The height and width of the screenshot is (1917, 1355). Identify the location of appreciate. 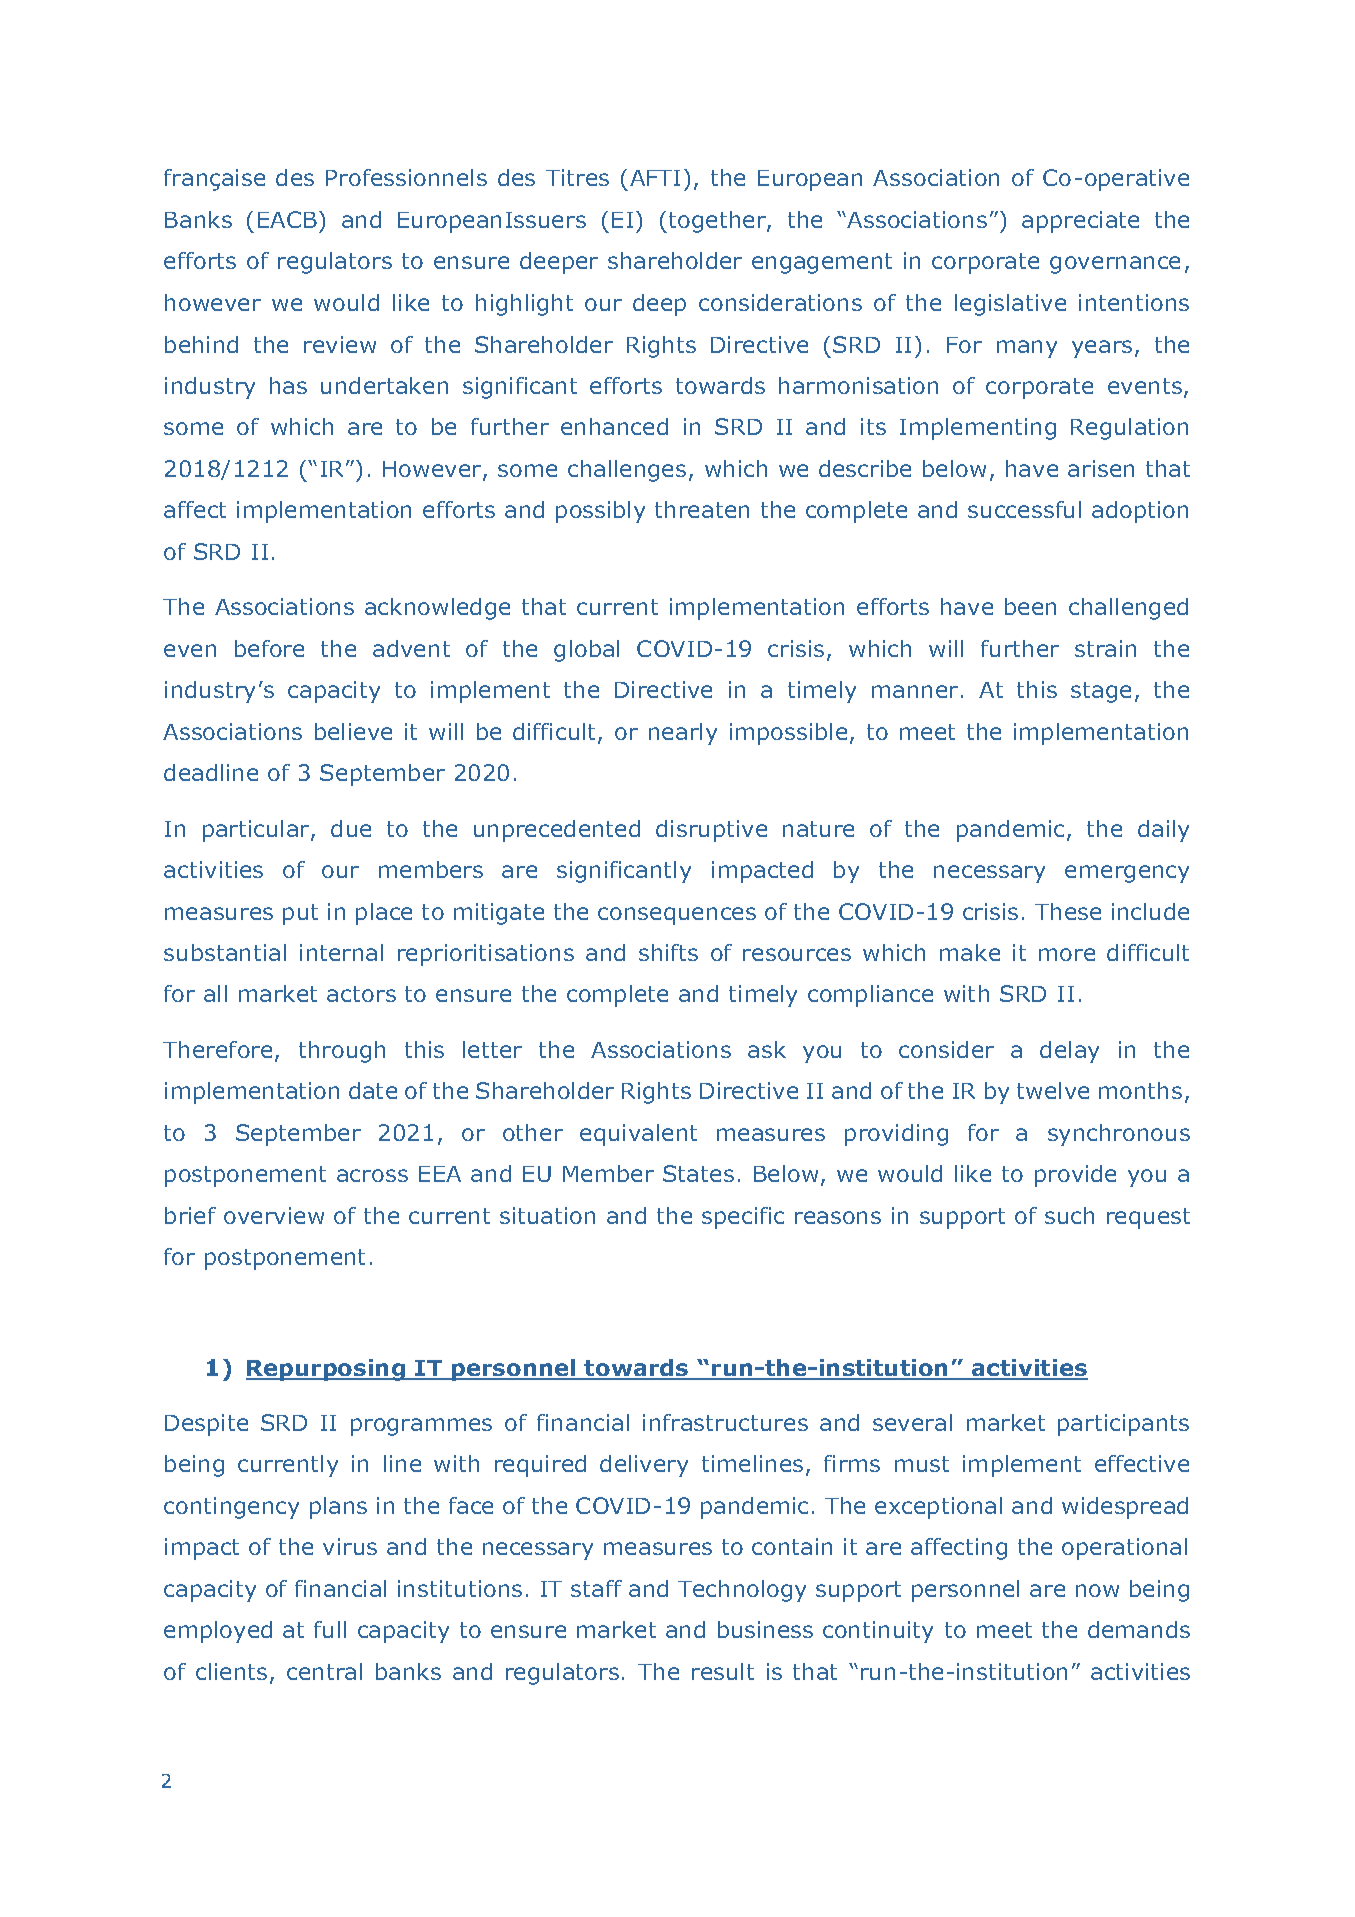
(1080, 222).
